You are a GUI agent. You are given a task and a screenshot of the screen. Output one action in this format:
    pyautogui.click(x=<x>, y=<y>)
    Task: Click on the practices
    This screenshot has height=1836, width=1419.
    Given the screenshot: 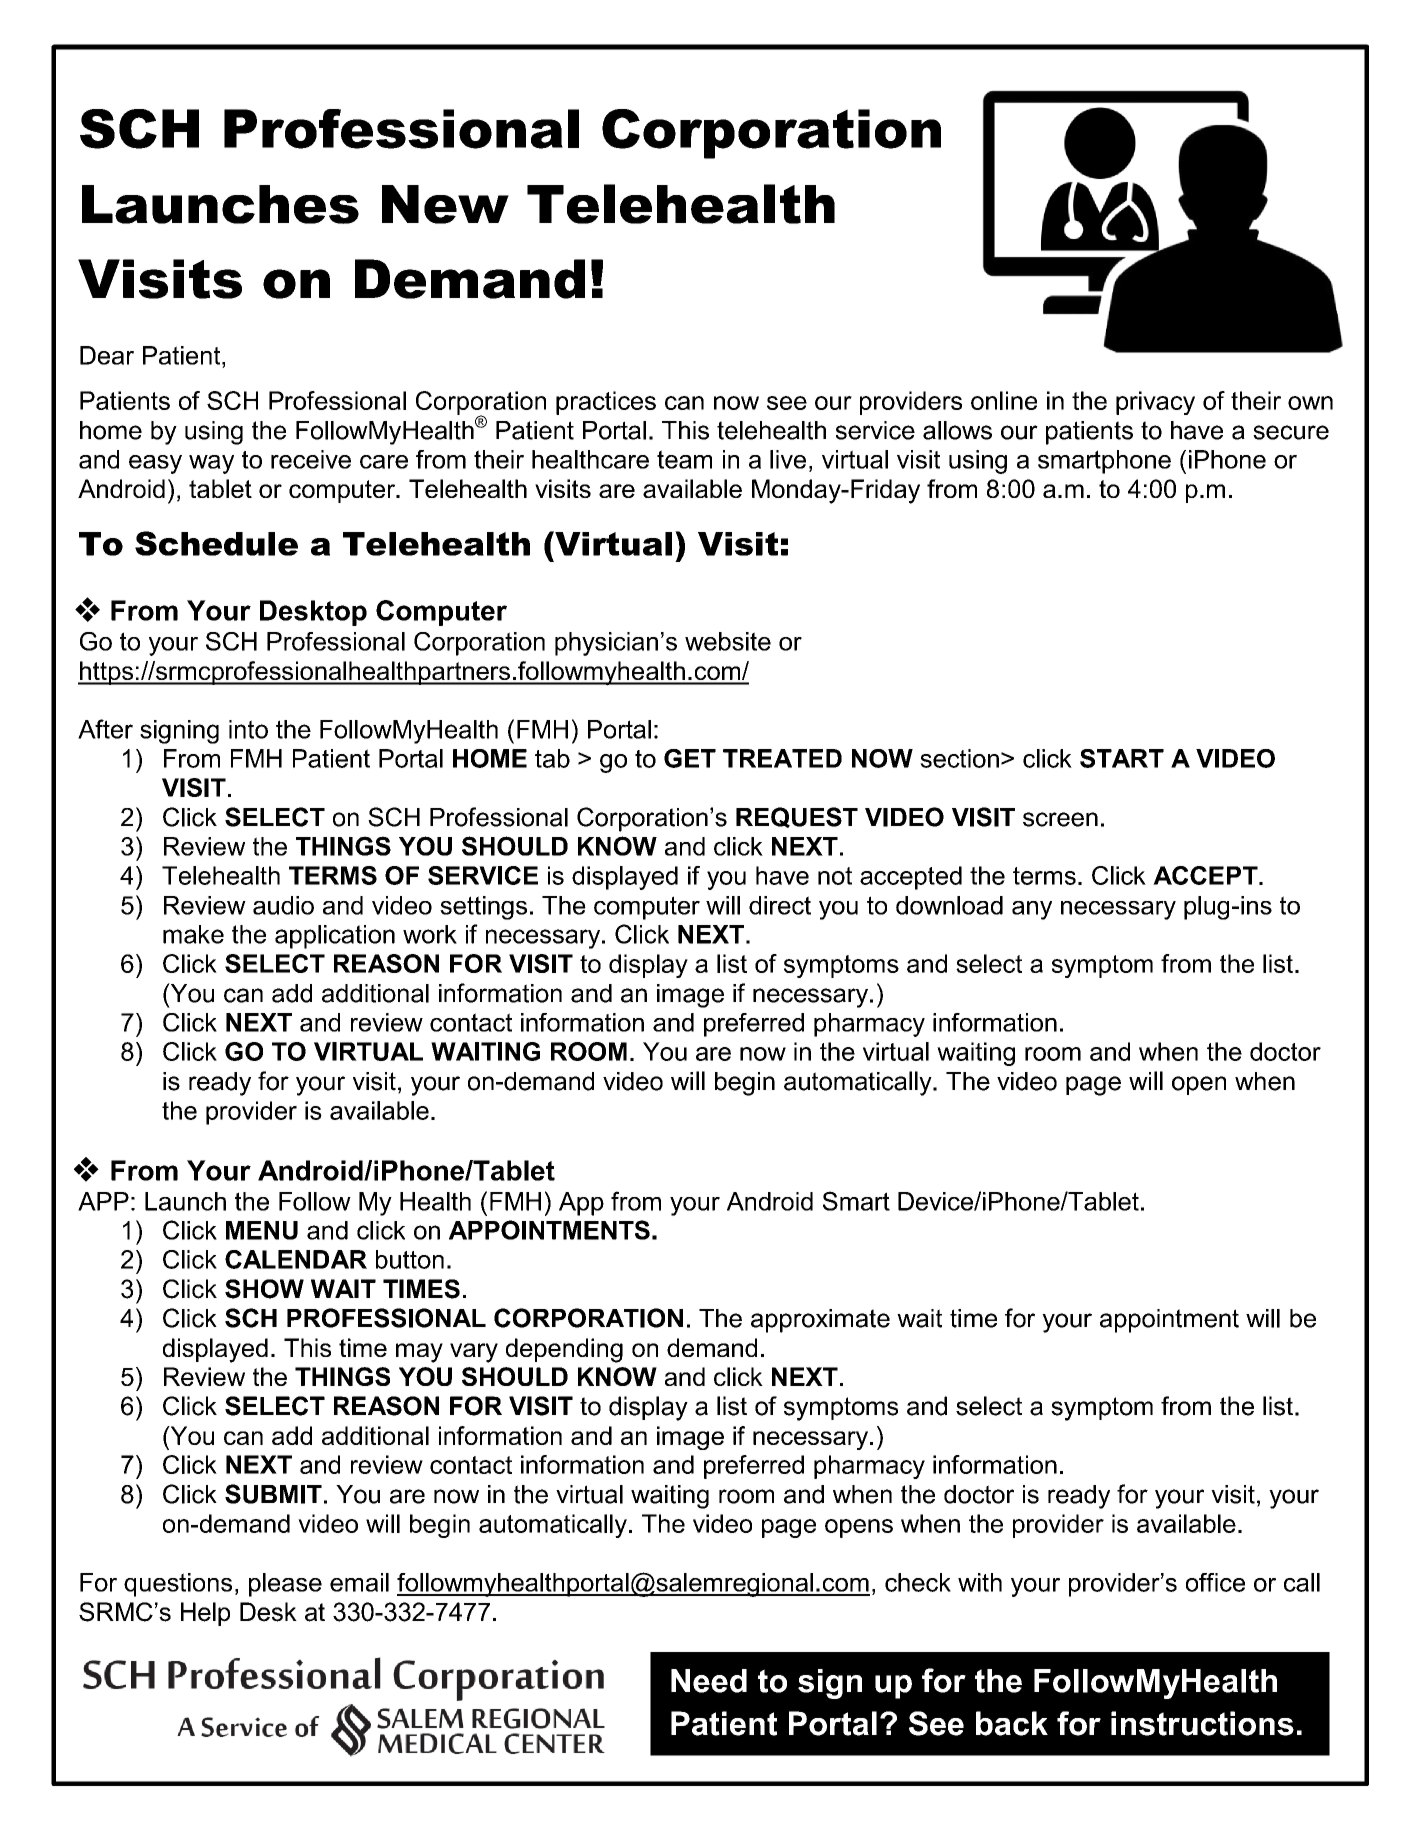 What is the action you would take?
    pyautogui.click(x=606, y=403)
